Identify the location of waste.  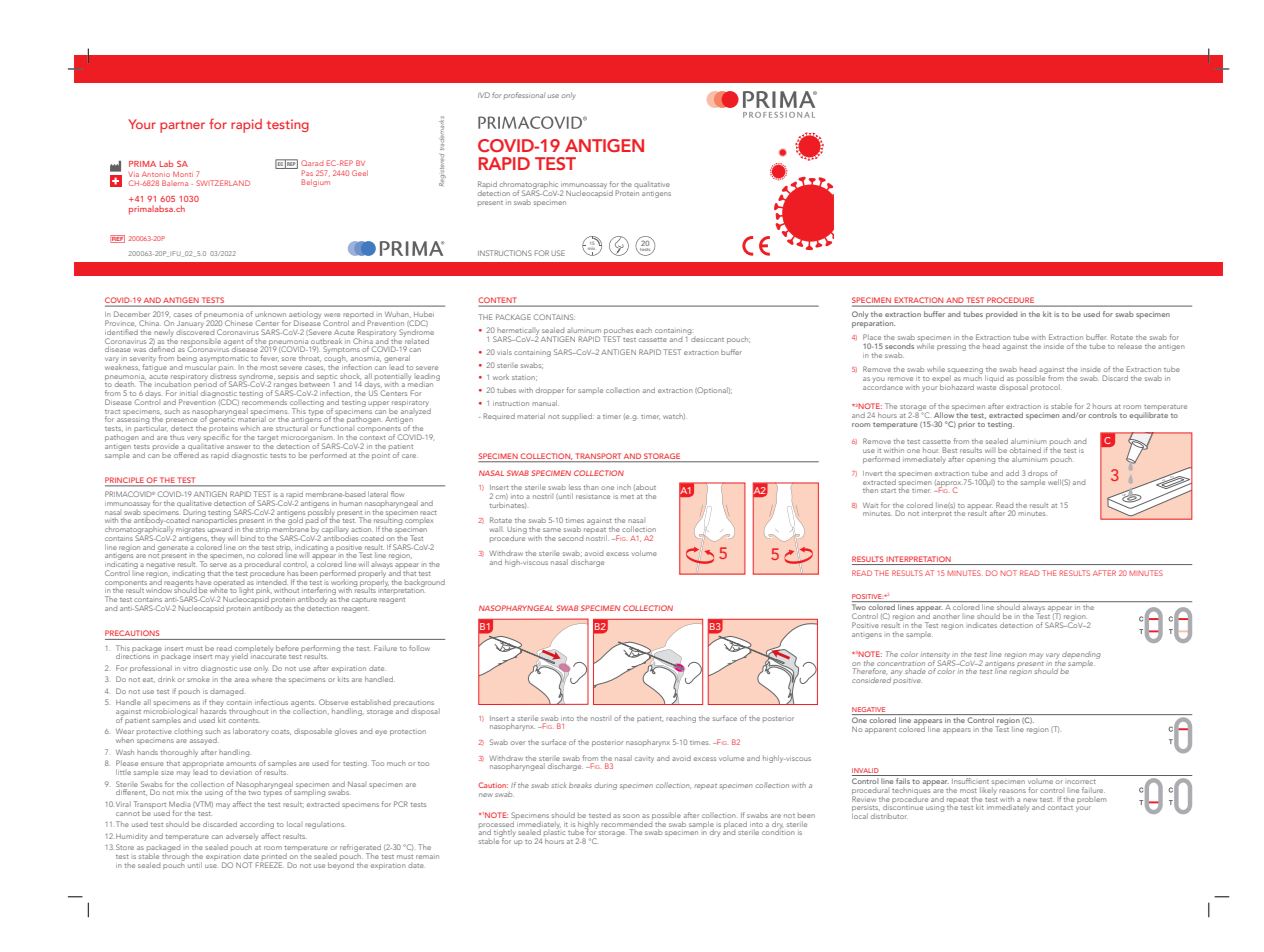
(986, 388).
